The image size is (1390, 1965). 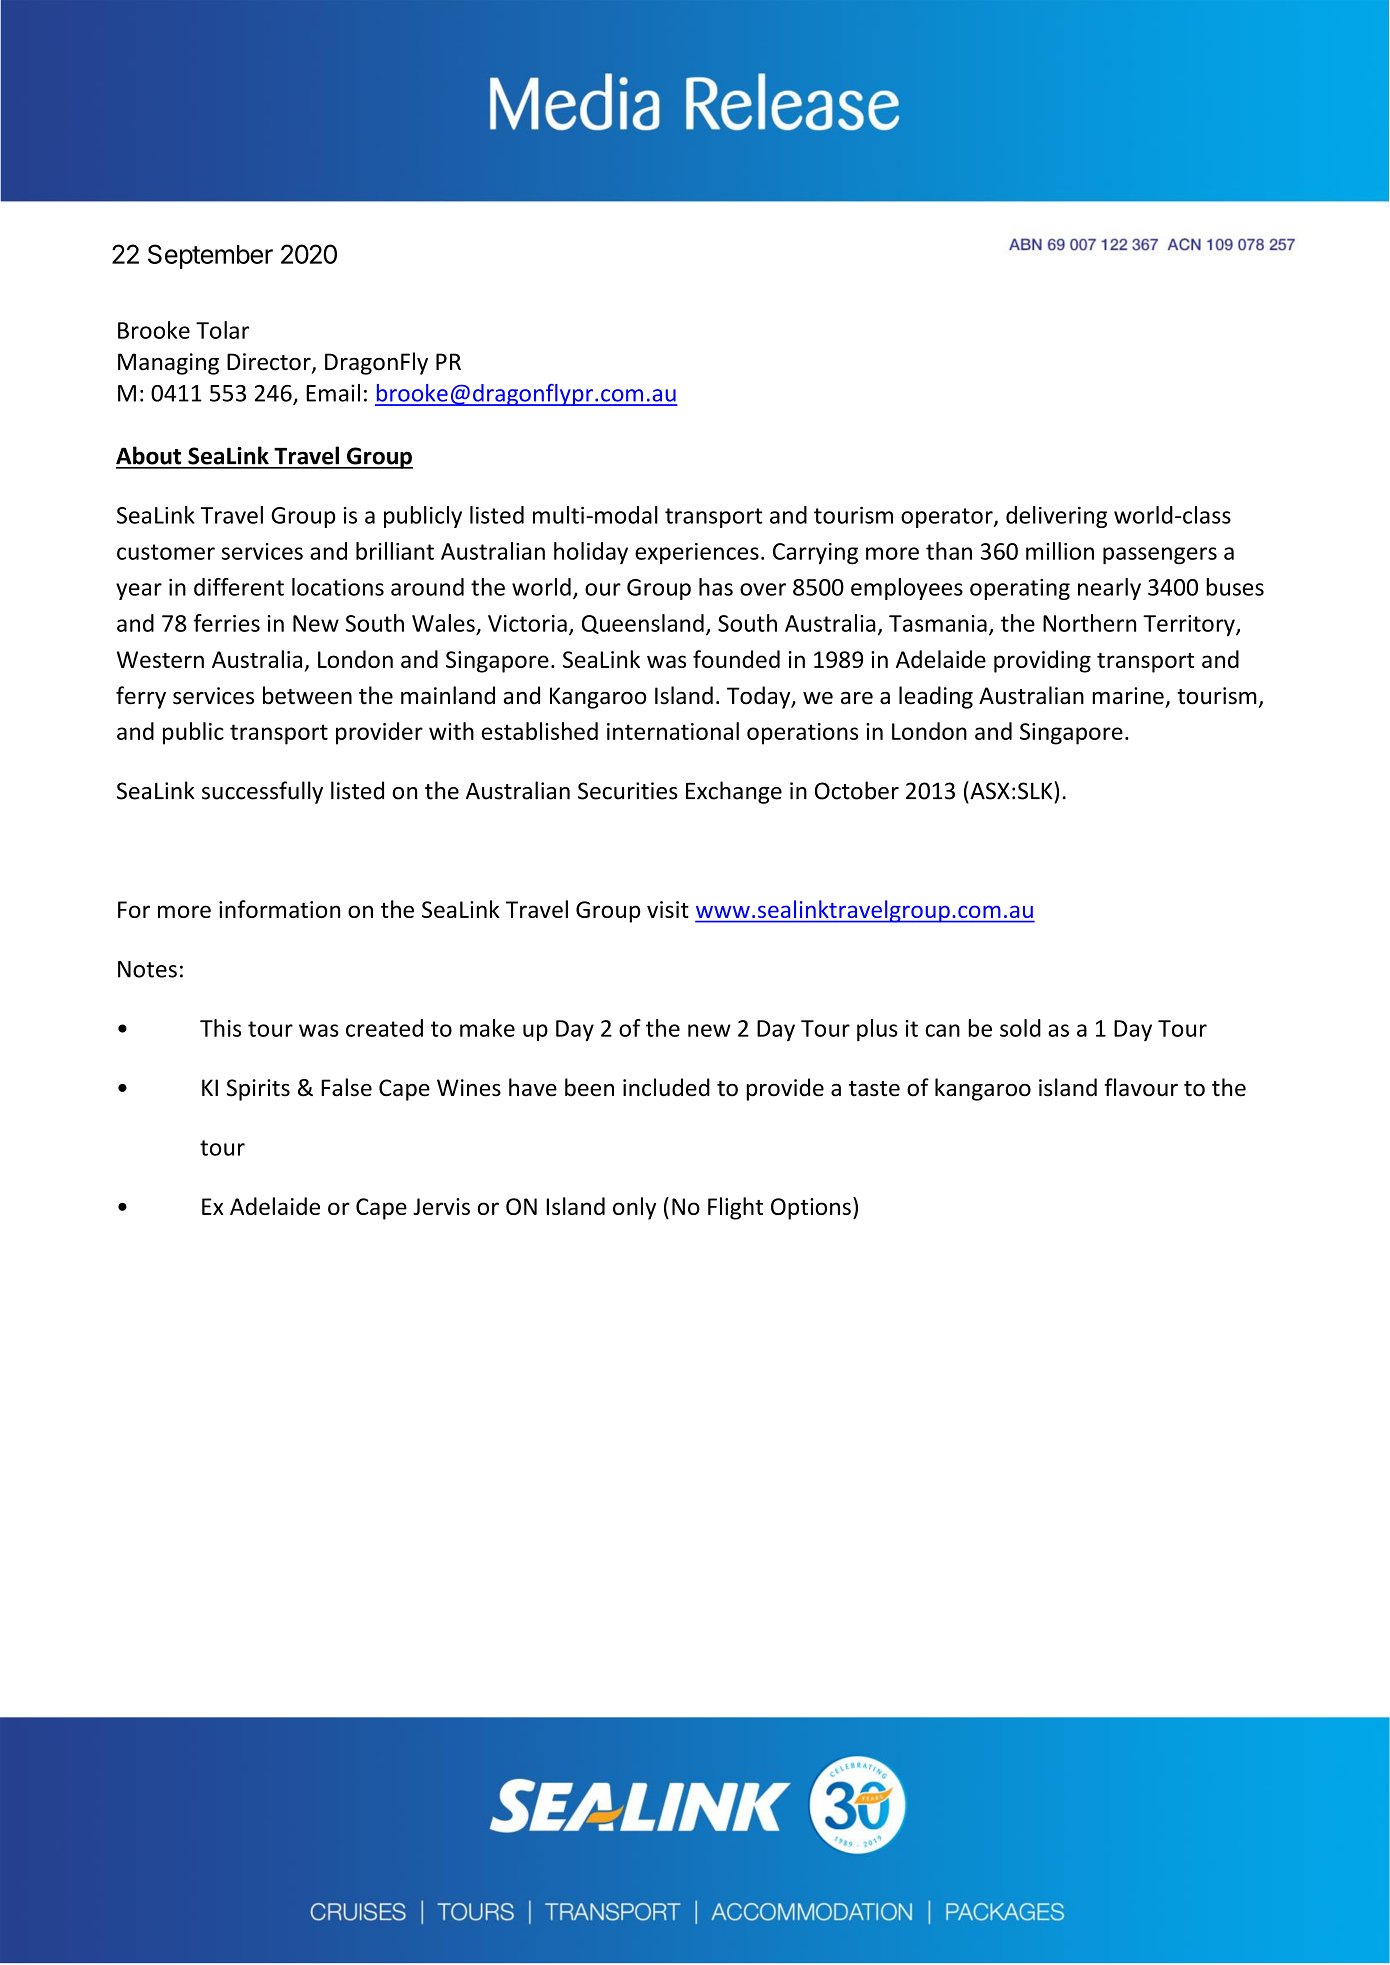 What do you see at coordinates (668, 909) in the screenshot?
I see `visit` at bounding box center [668, 909].
